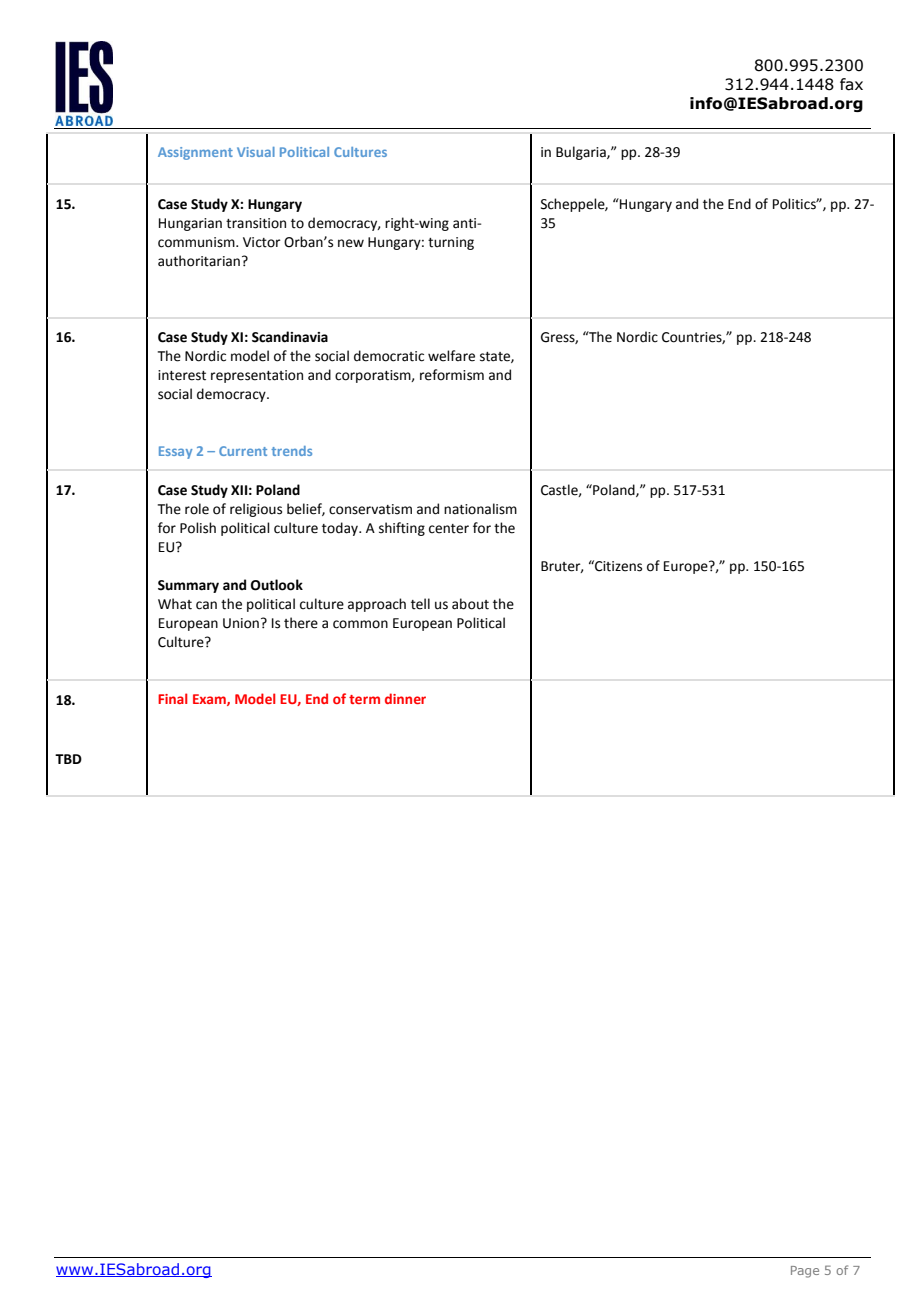  What do you see at coordinates (805, 1272) in the screenshot?
I see `Page` at bounding box center [805, 1272].
